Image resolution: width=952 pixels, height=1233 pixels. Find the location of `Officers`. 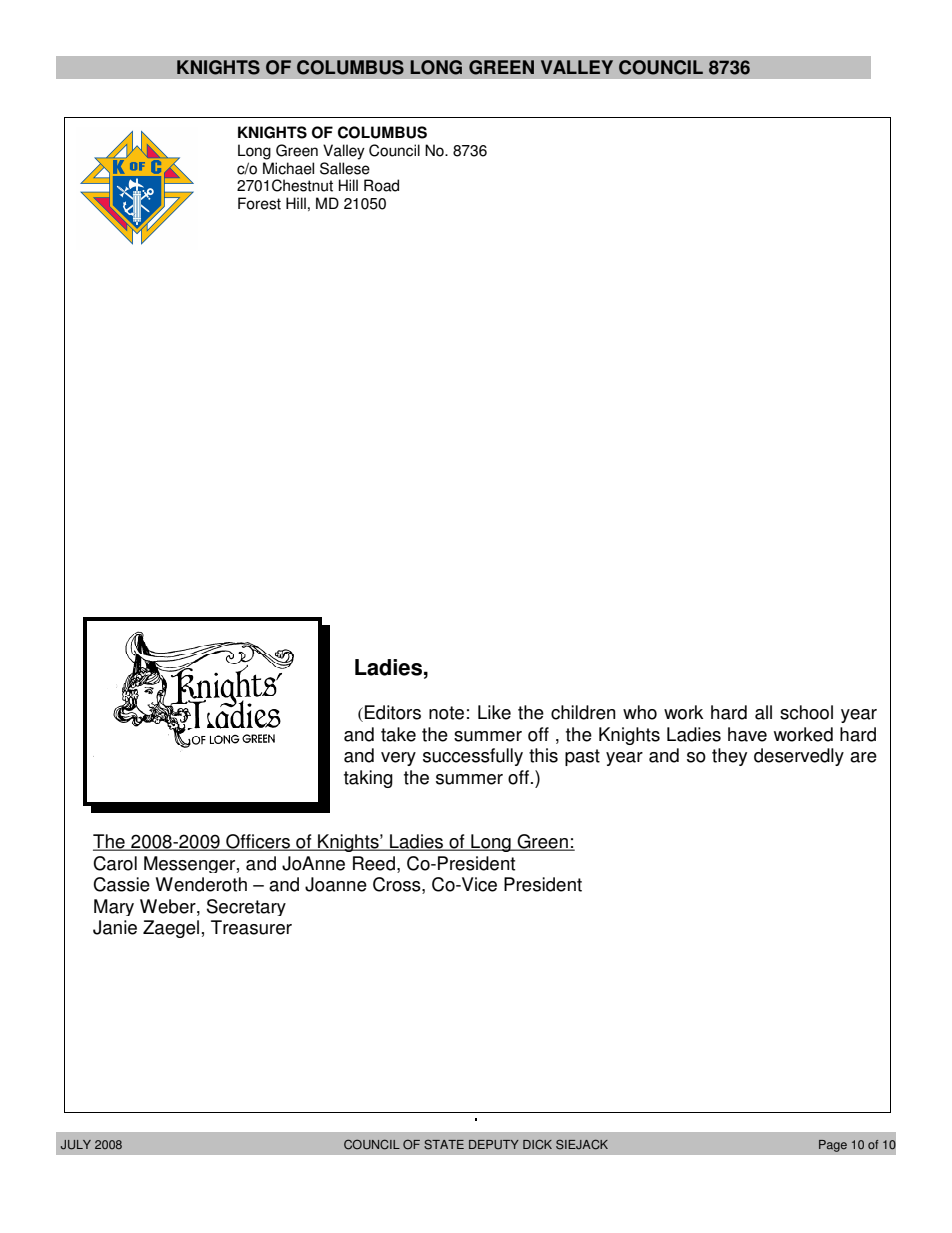

Officers is located at coordinates (258, 842).
